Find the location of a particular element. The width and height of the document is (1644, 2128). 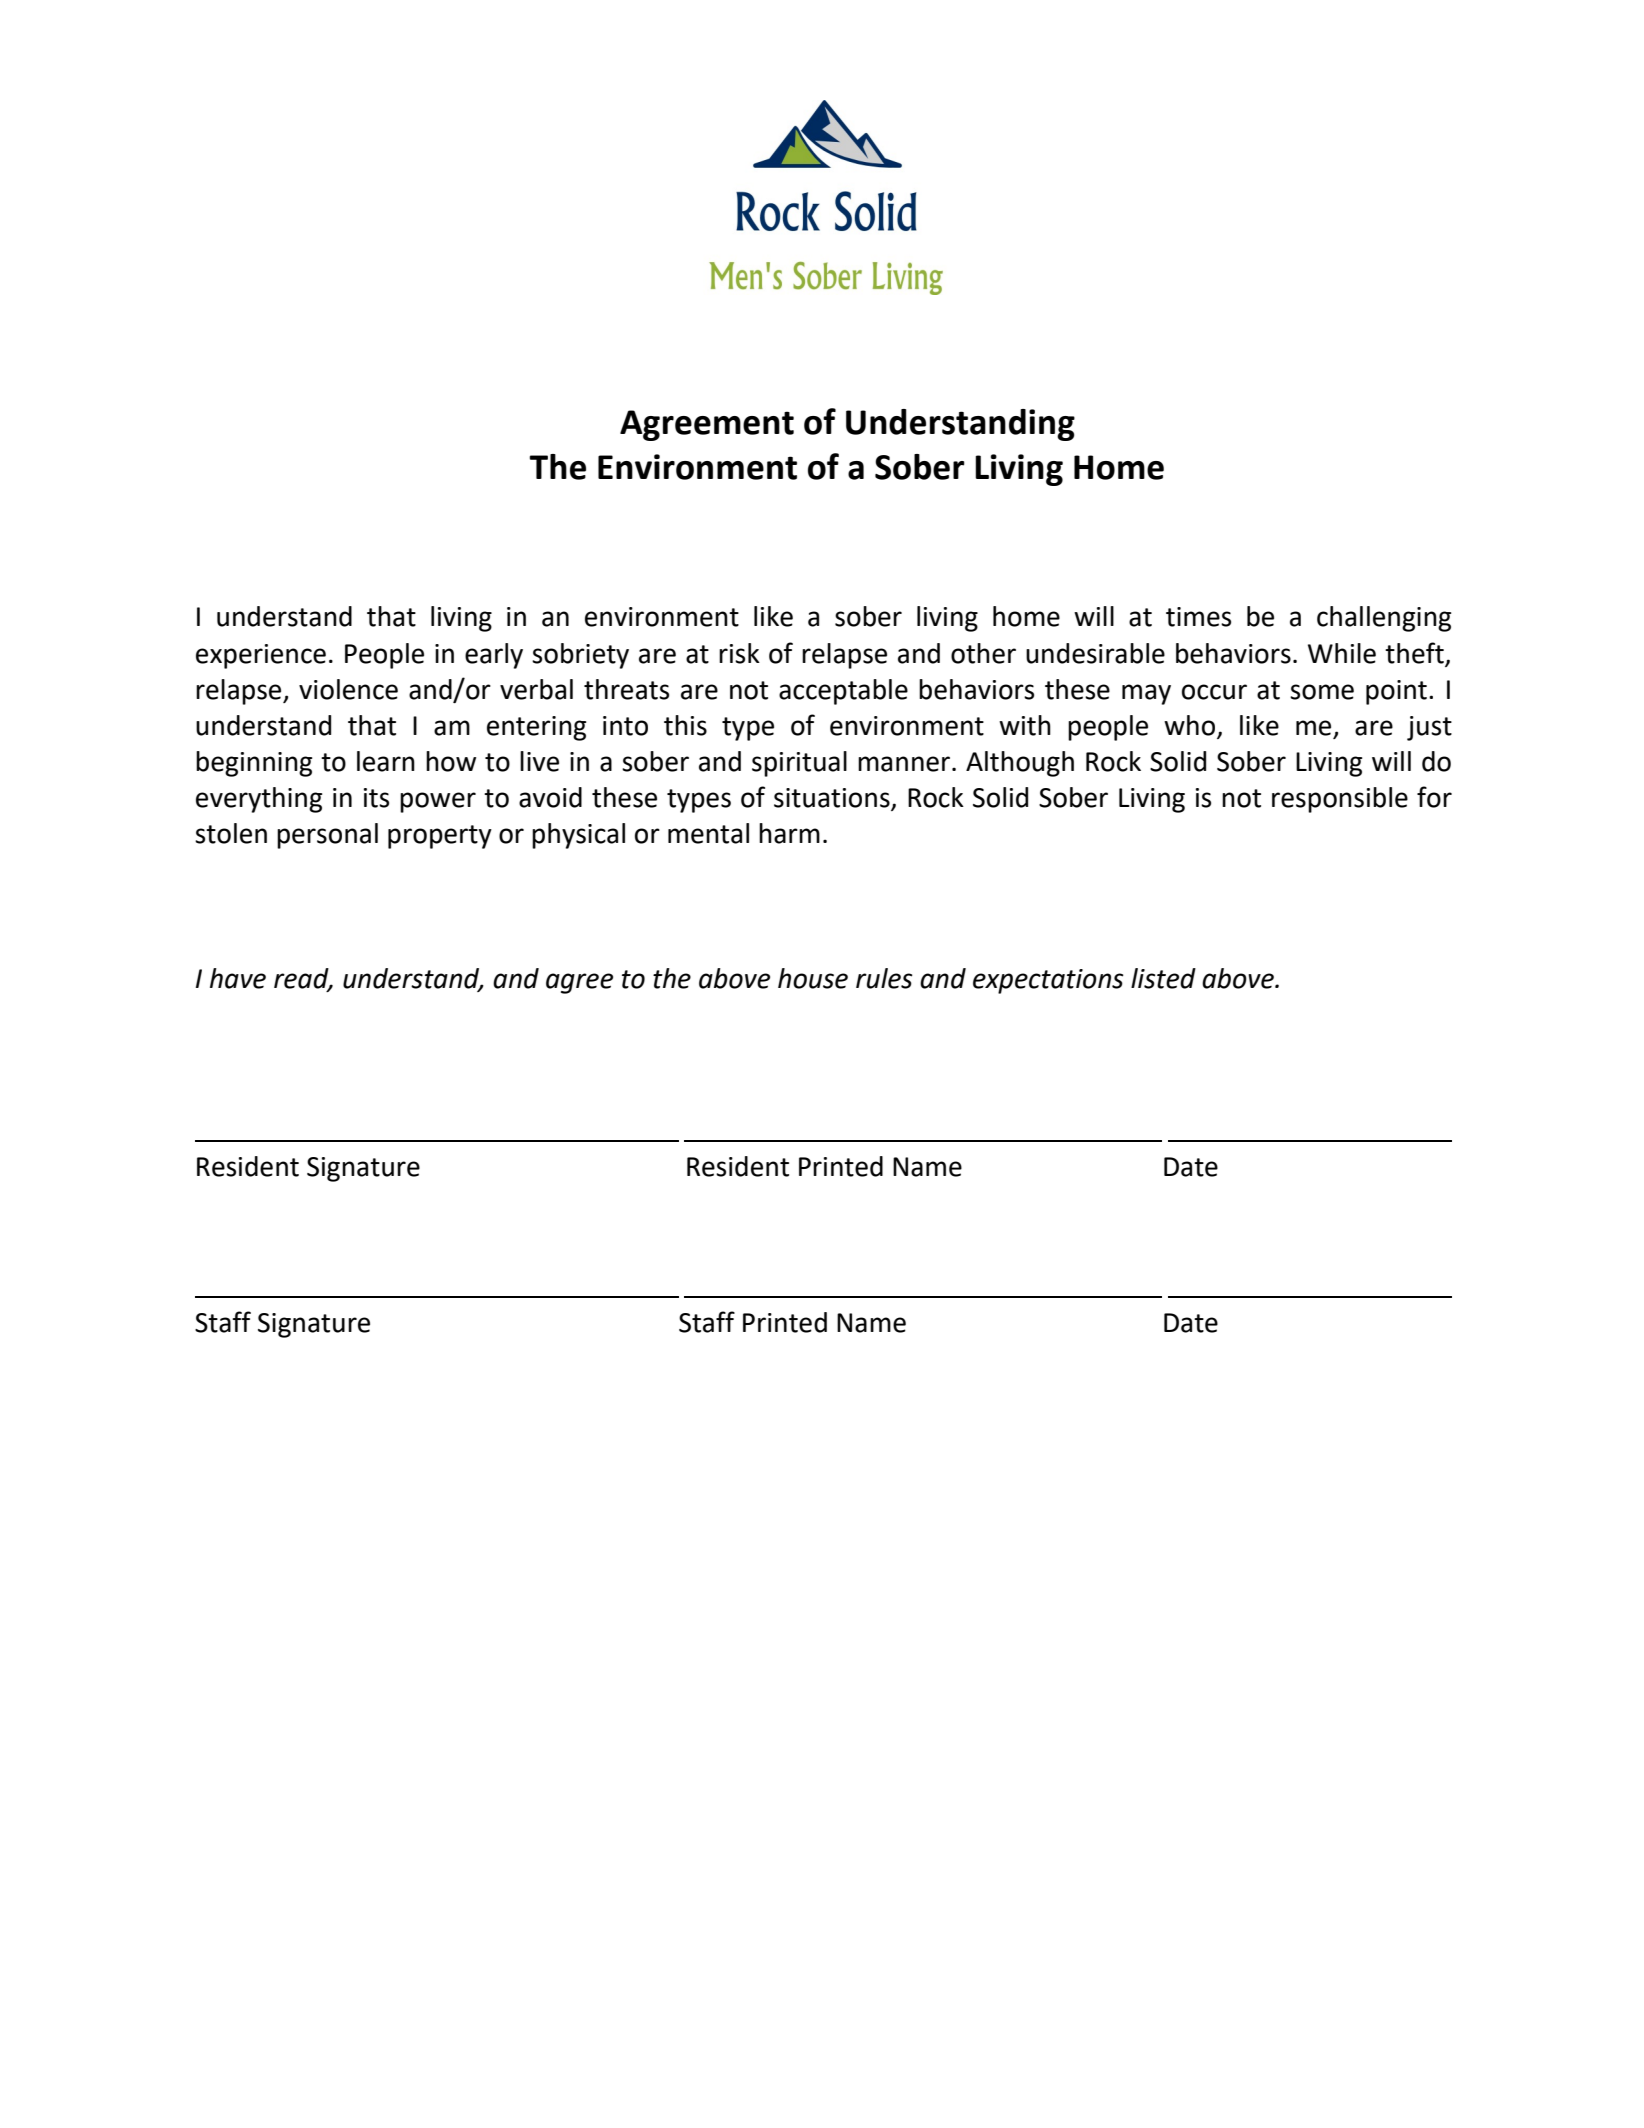

who is located at coordinates (1189, 725).
